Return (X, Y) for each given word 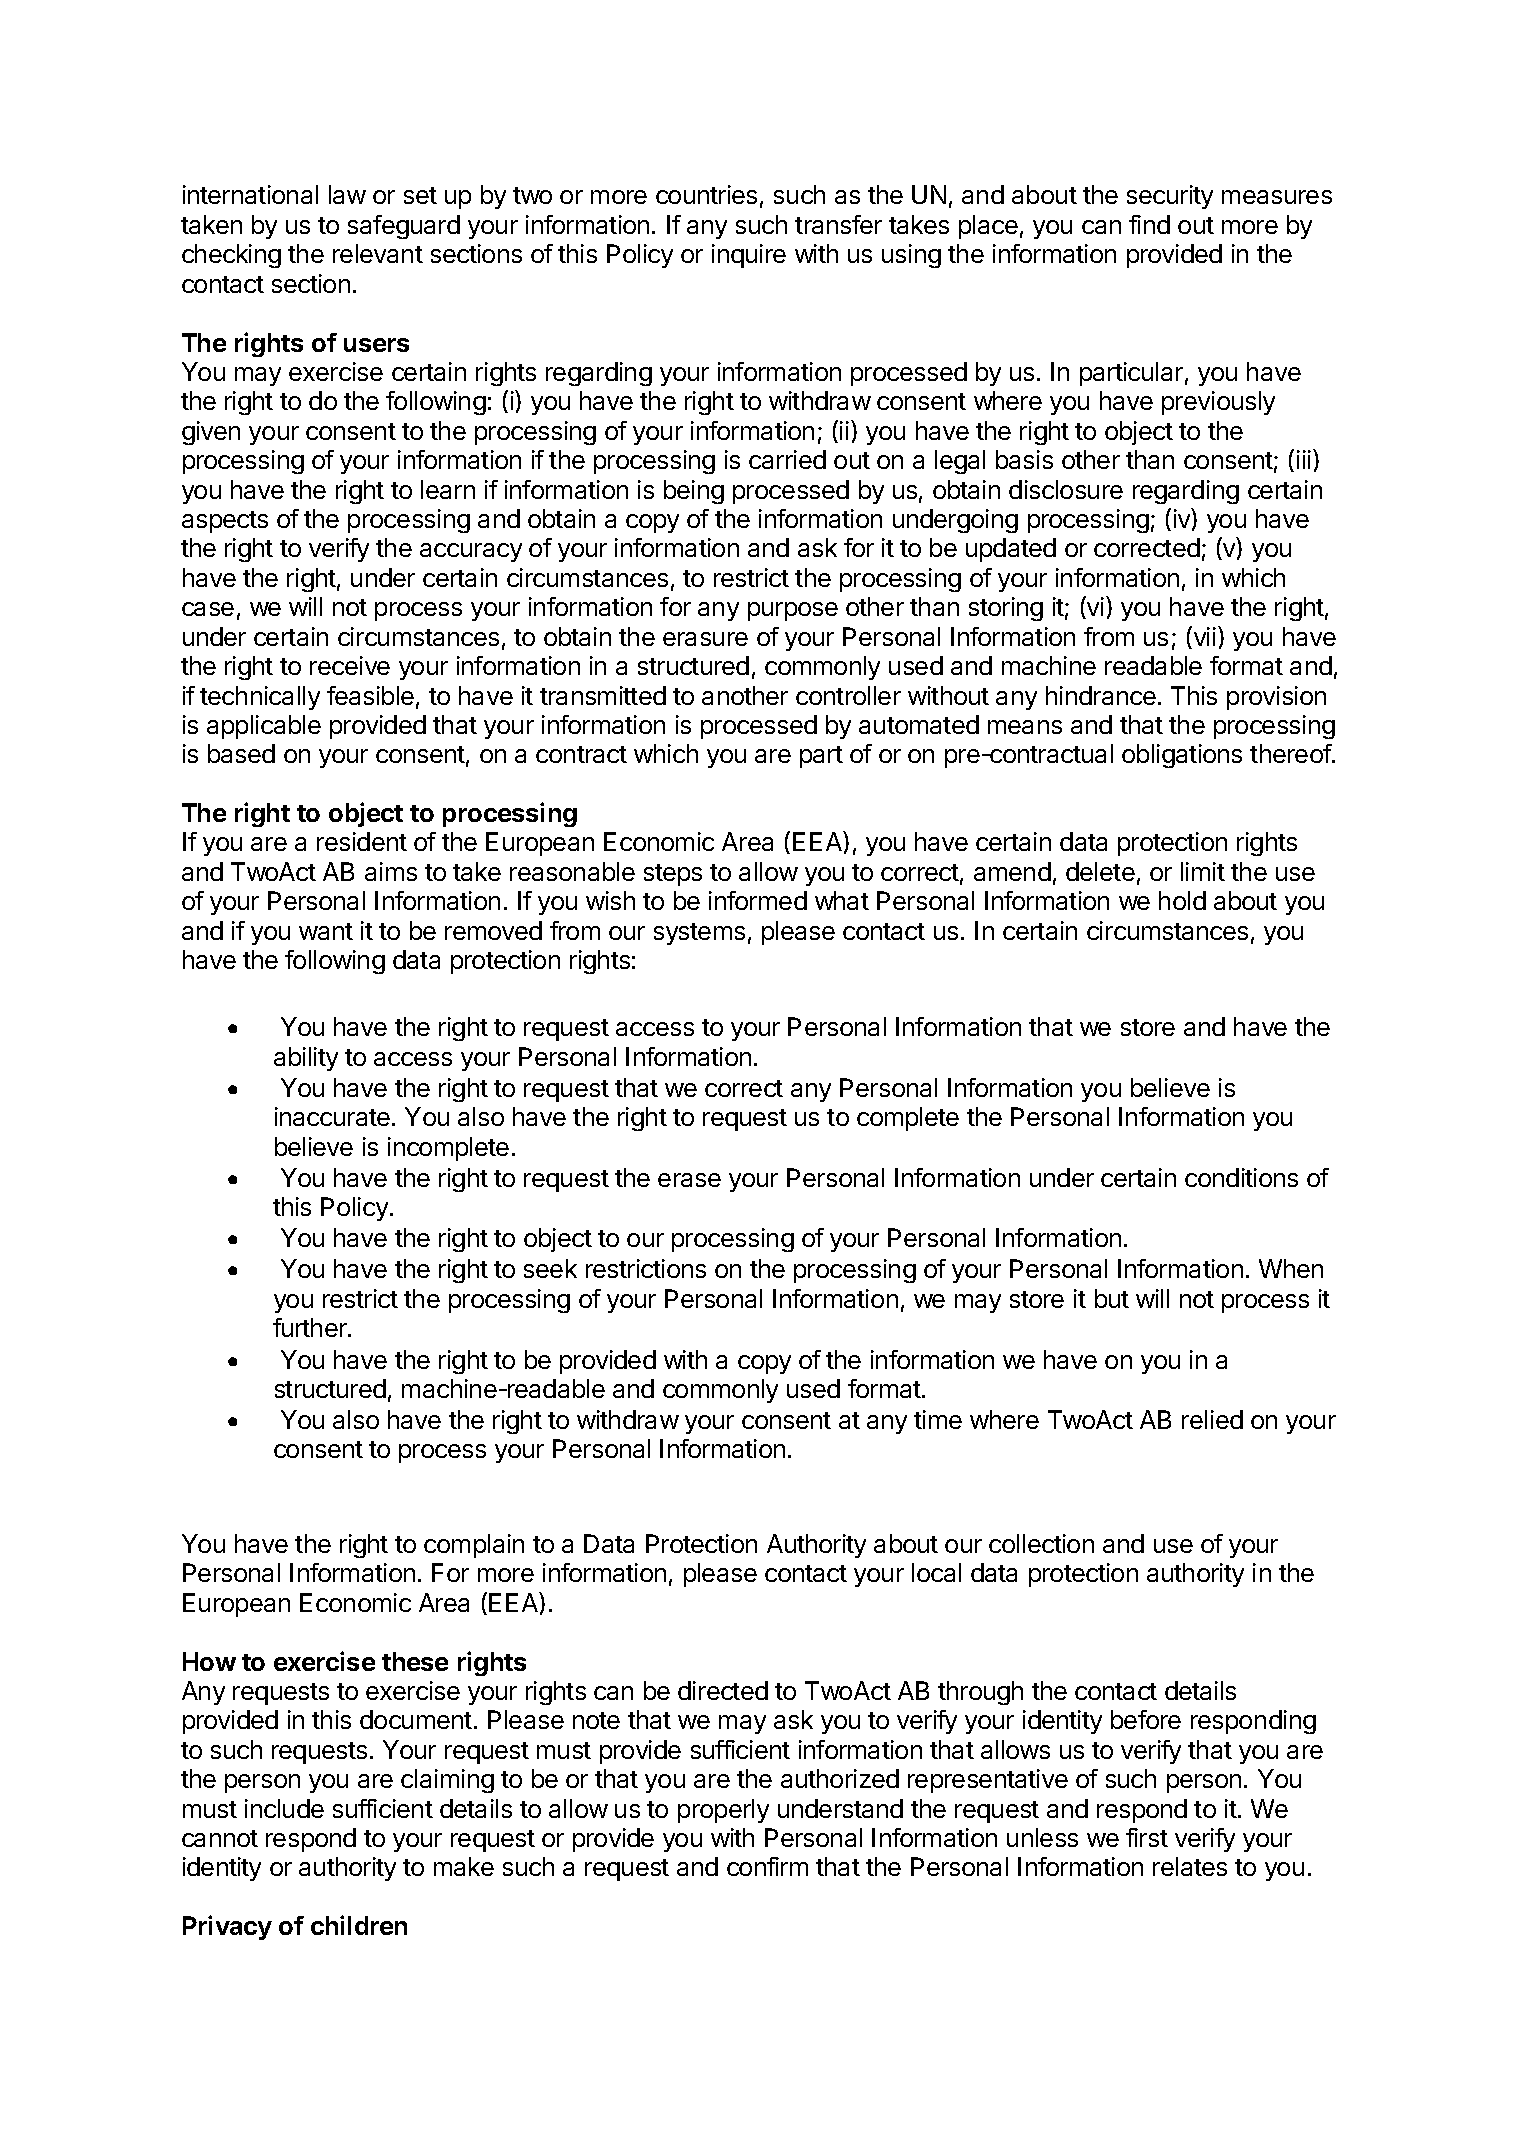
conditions (1241, 1177)
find (1149, 224)
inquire (749, 256)
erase (689, 1180)
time (938, 1419)
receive (350, 665)
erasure (705, 639)
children (359, 1925)
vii (1203, 637)
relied (1212, 1419)
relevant (378, 253)
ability (306, 1059)
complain (474, 1546)
